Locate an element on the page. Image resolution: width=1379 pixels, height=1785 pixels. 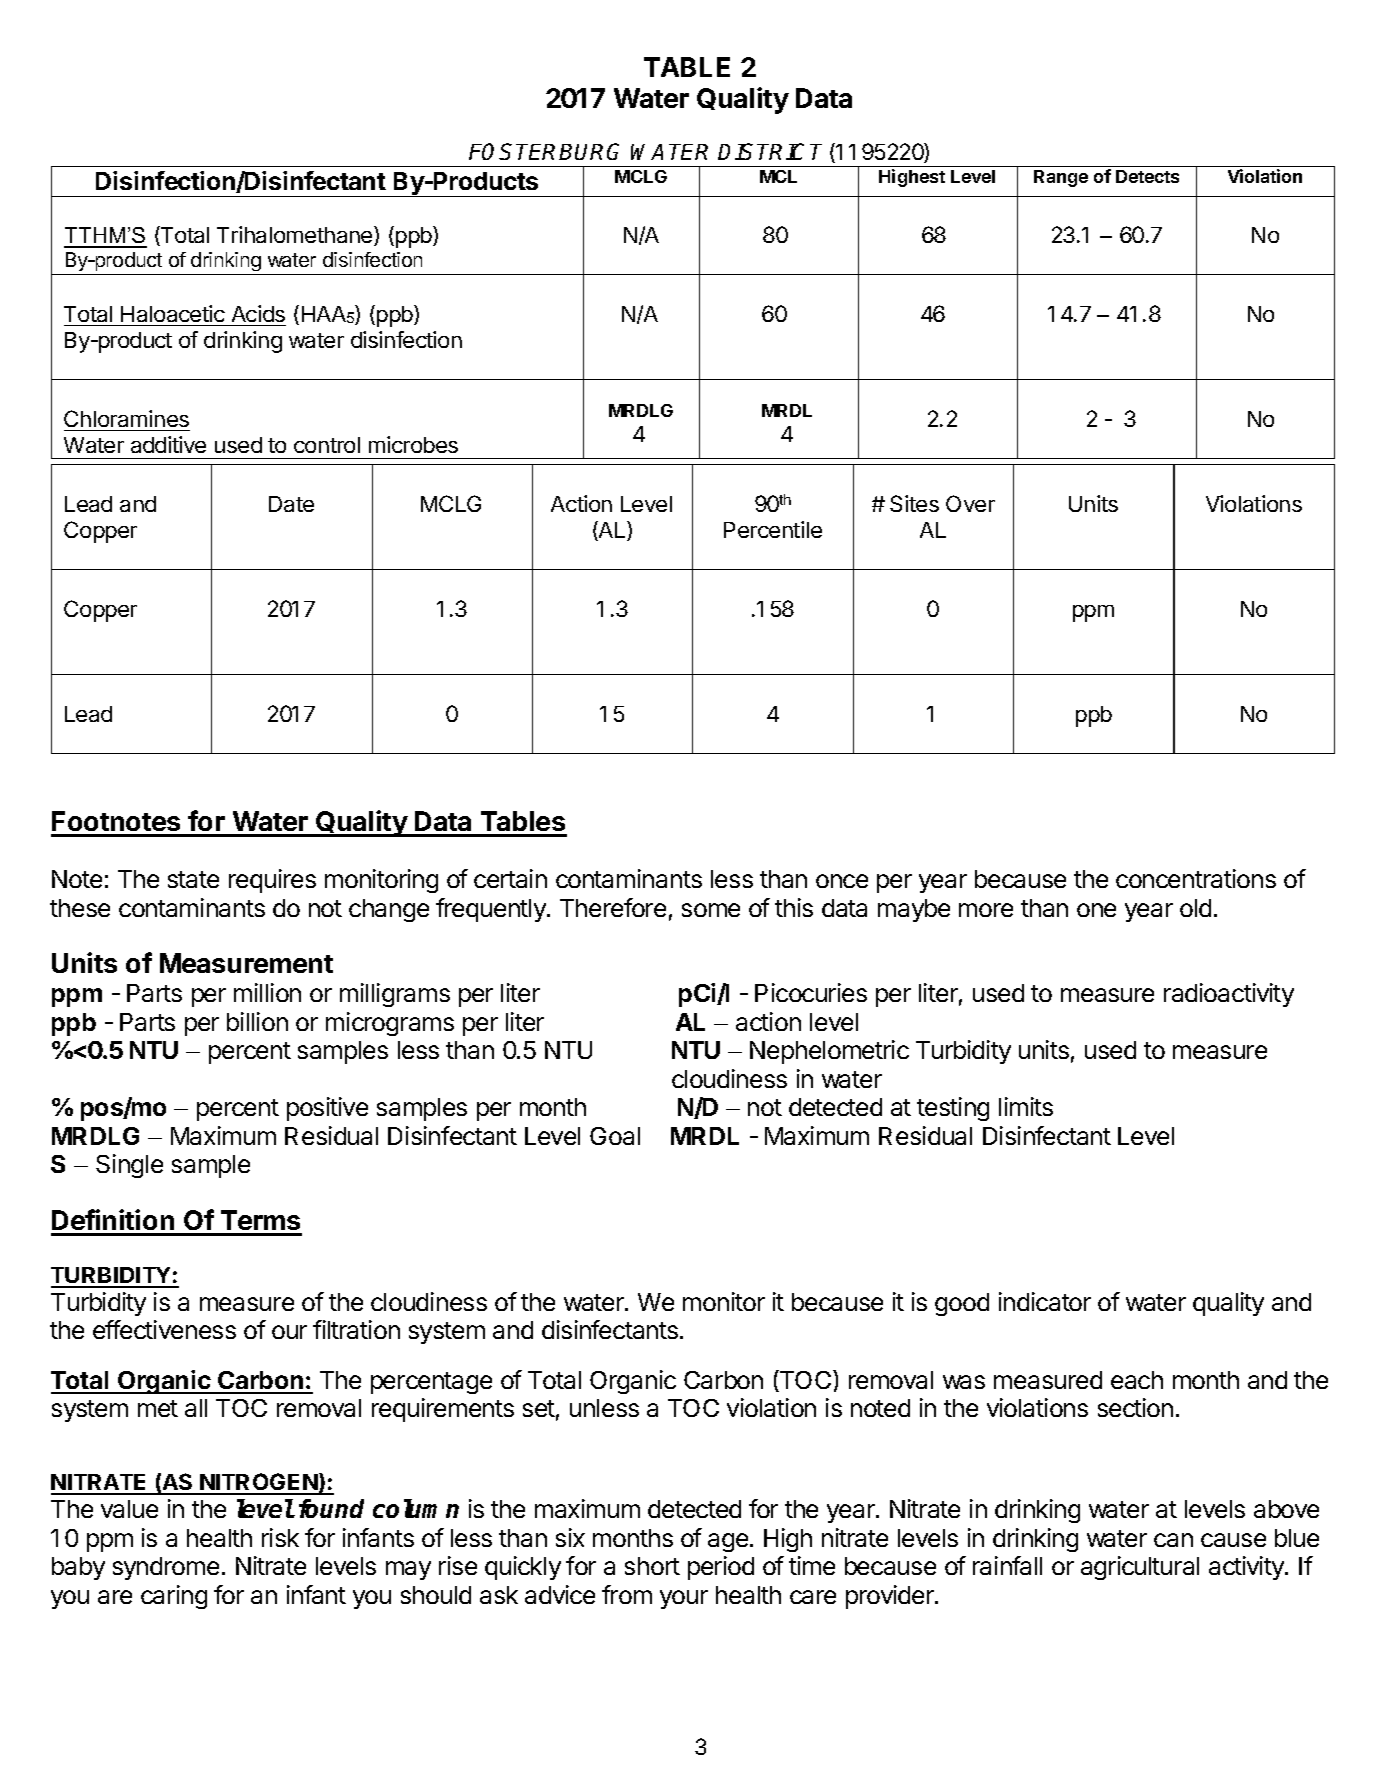
old is located at coordinates (1195, 908).
